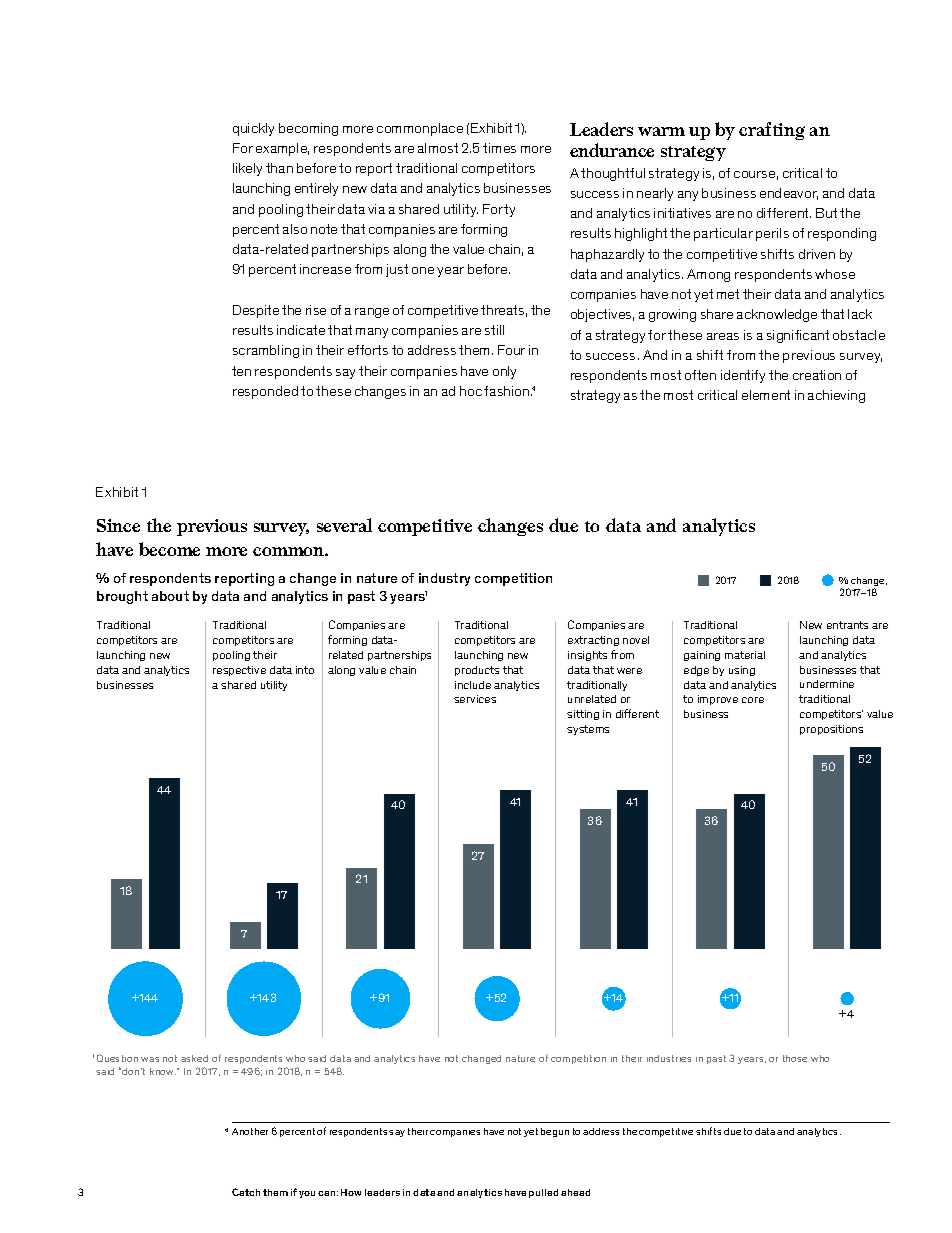 This screenshot has height=1233, width=952. I want to click on crafting, so click(772, 131).
